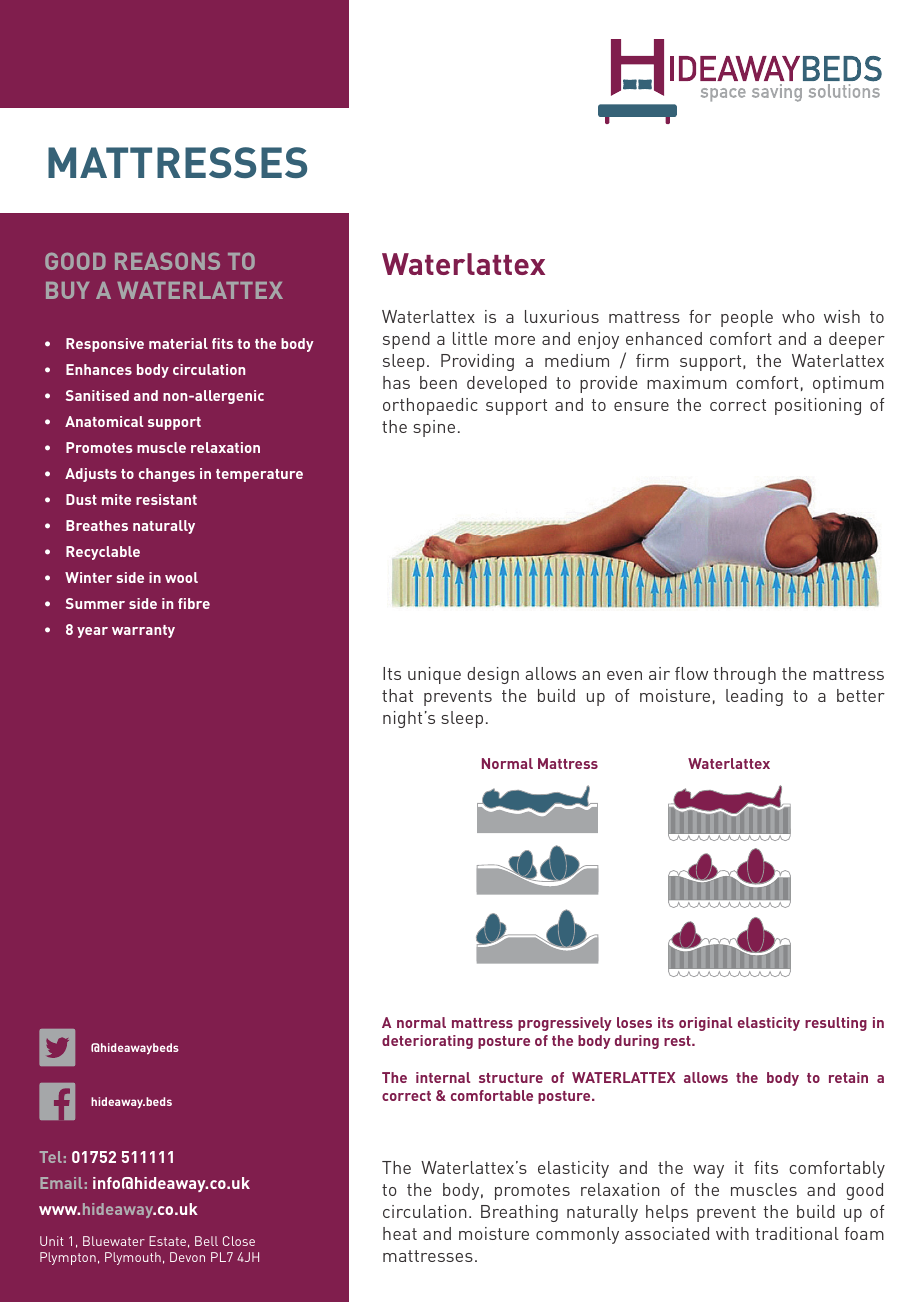 This screenshot has width=924, height=1302. Describe the element at coordinates (434, 428) in the screenshot. I see `spine` at that location.
